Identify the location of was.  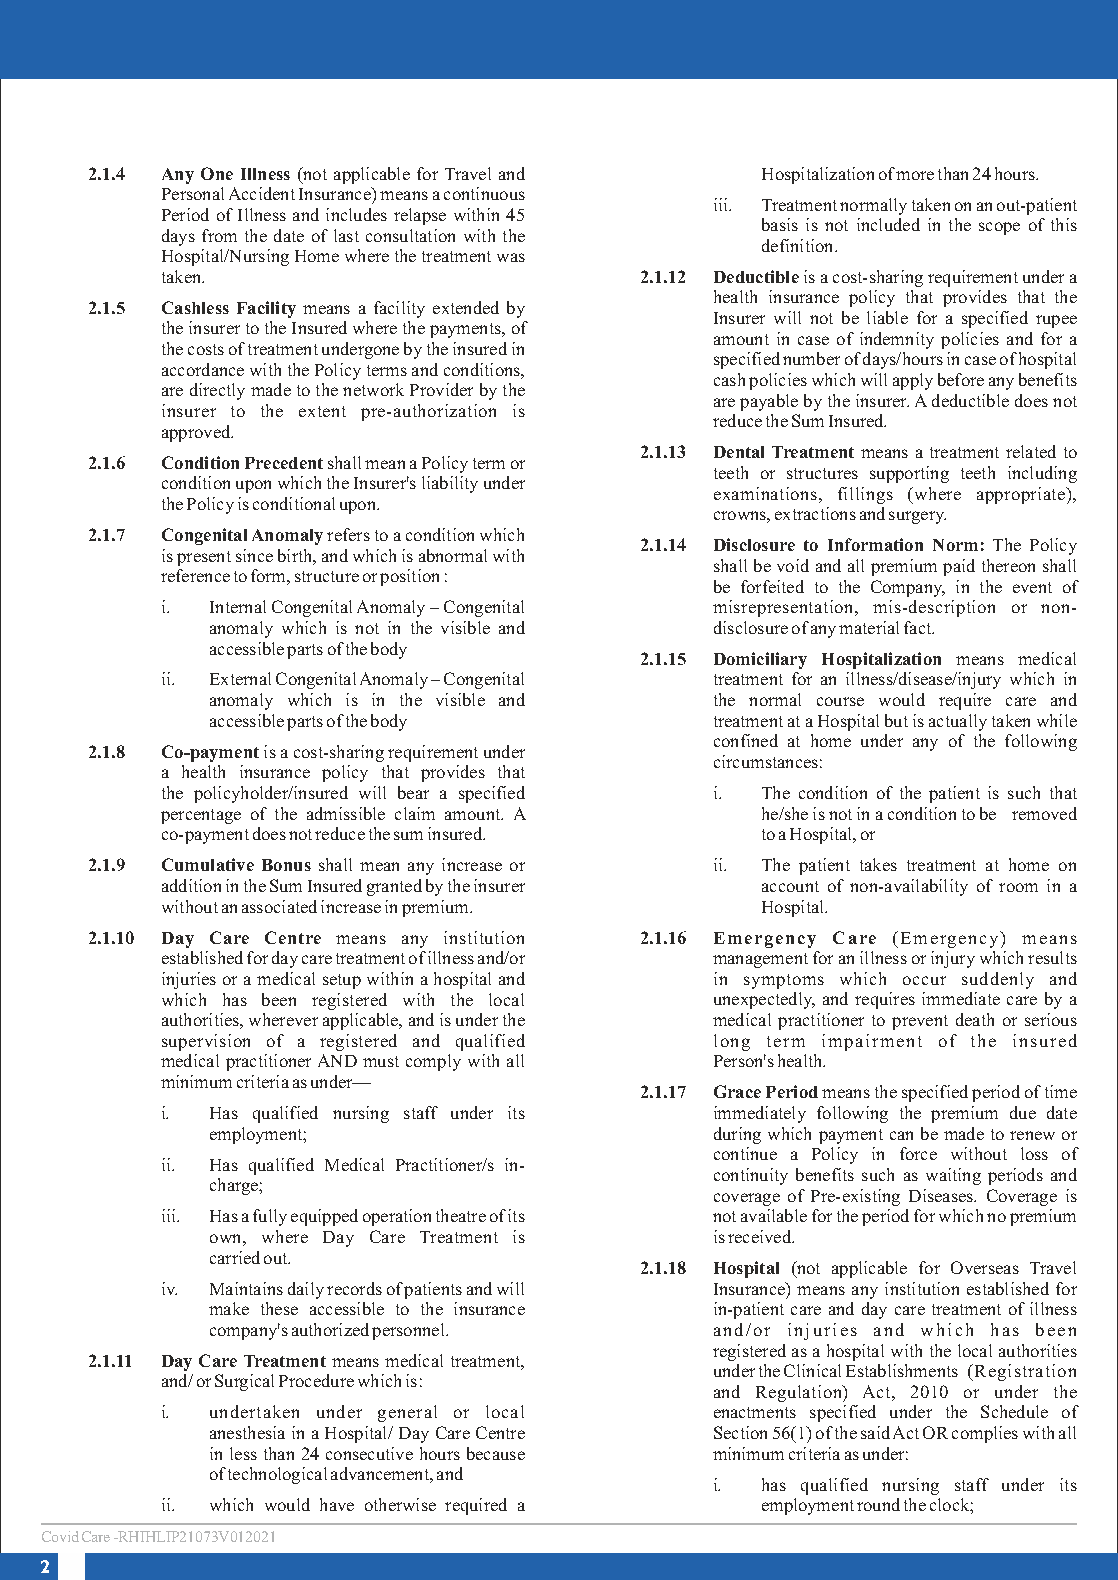
(511, 257).
